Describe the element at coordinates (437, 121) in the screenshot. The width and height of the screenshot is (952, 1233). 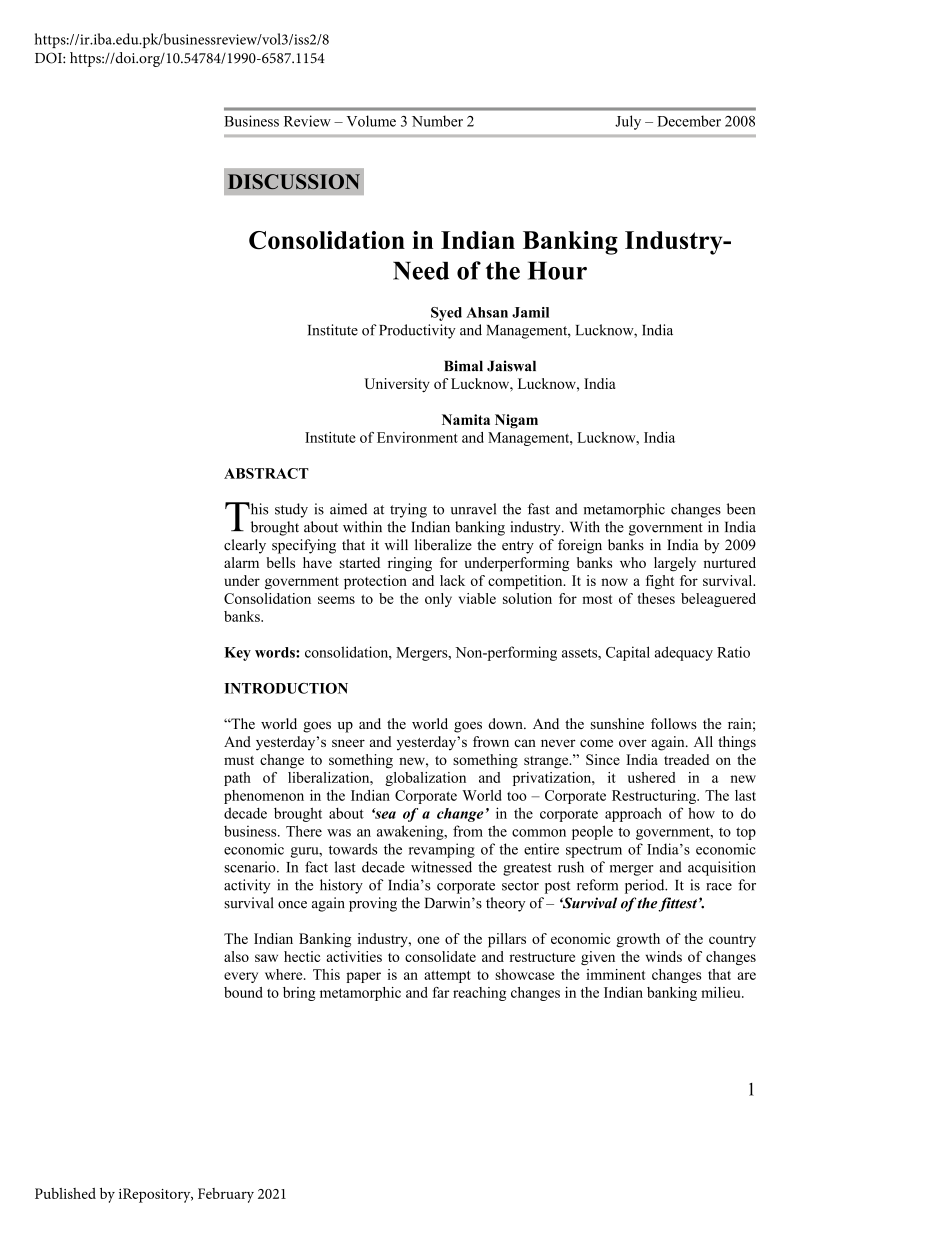
I see `Number` at that location.
